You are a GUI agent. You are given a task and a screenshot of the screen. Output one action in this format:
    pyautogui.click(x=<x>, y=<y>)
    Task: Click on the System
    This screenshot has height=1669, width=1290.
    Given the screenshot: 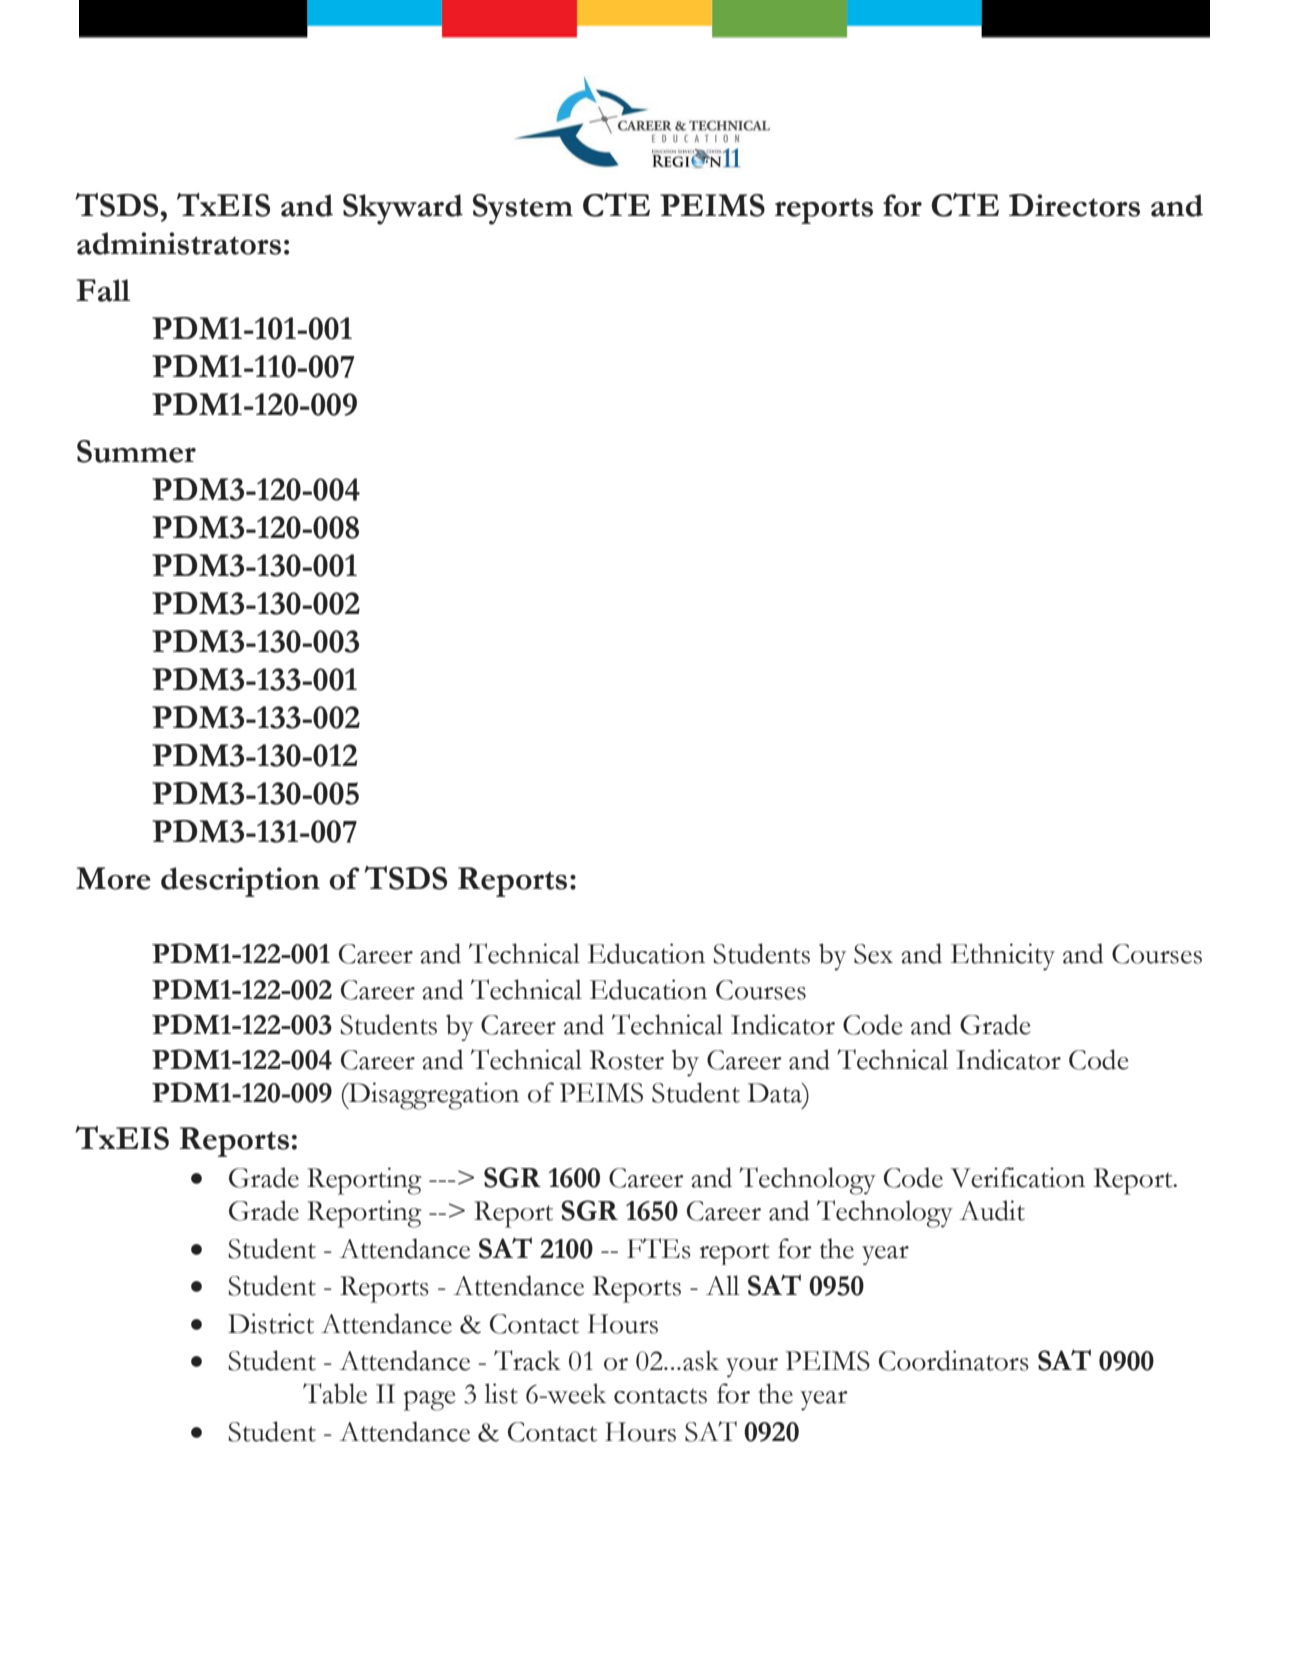 What is the action you would take?
    pyautogui.click(x=523, y=209)
